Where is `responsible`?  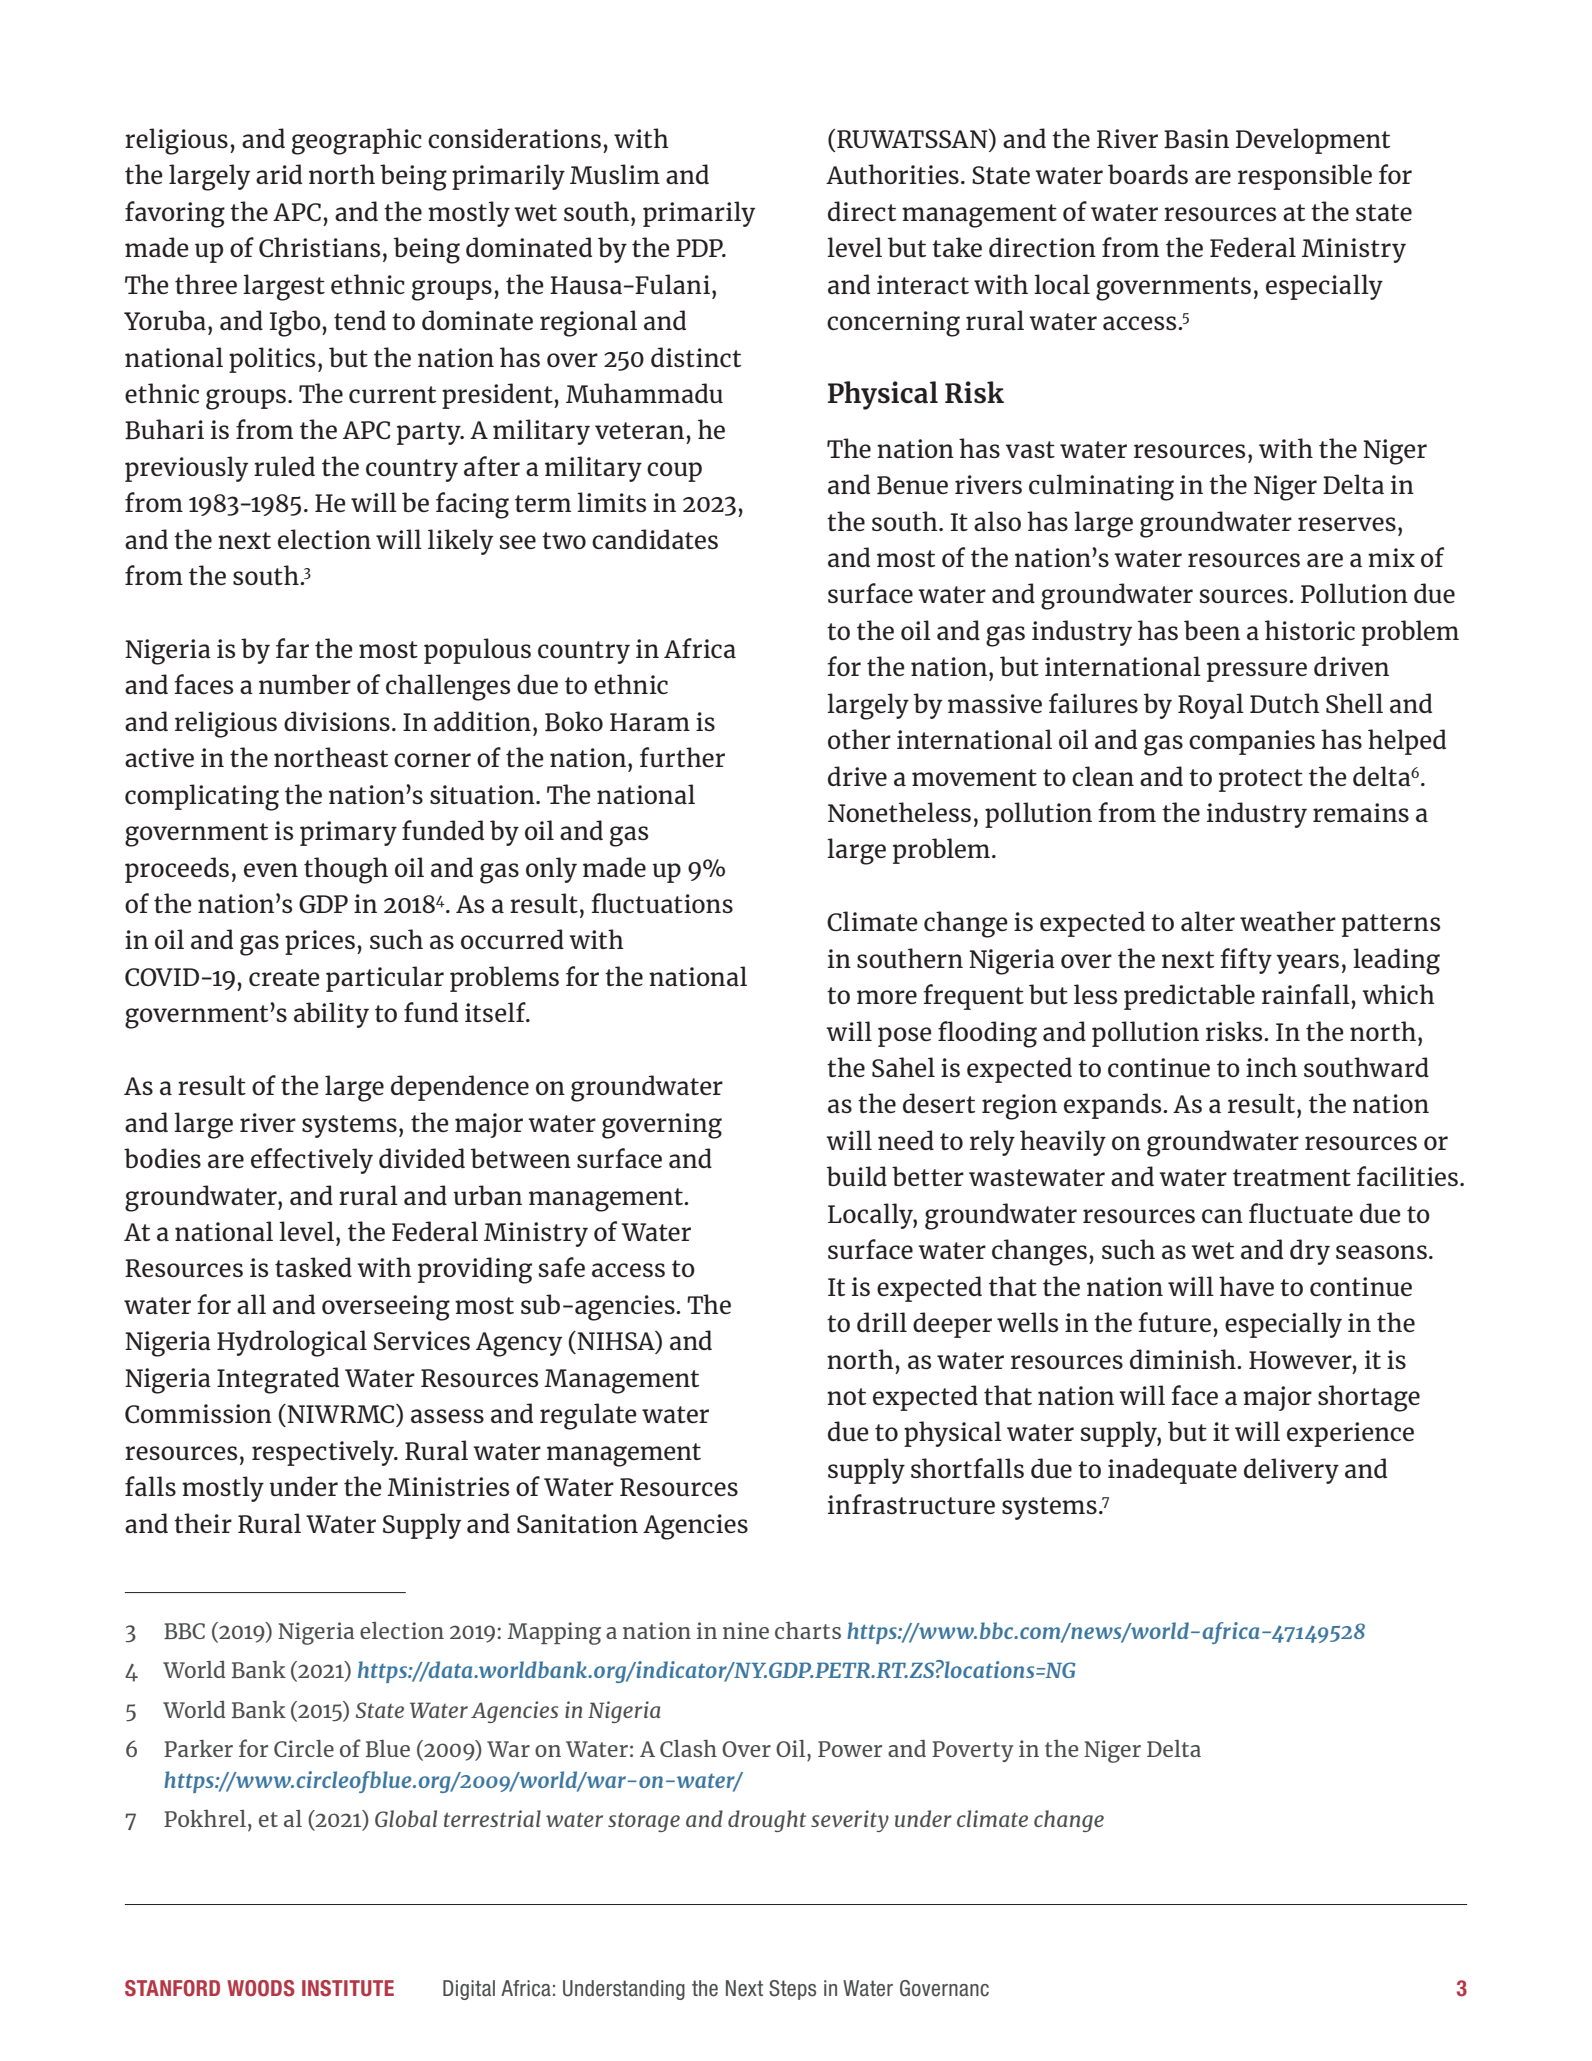
responsible is located at coordinates (1305, 177).
